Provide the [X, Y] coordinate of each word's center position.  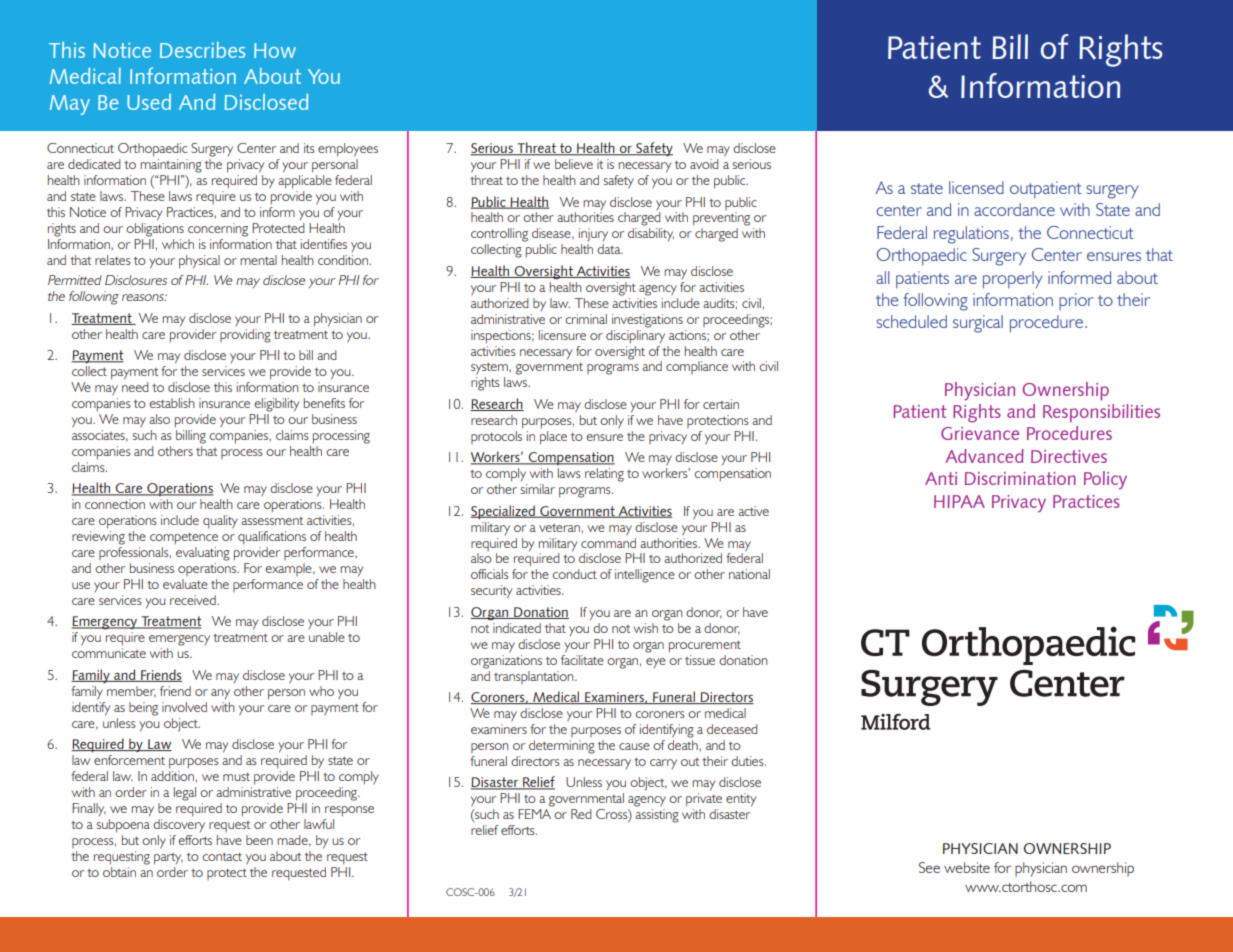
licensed [976, 187]
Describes [202, 50]
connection [115, 504]
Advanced [984, 456]
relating [604, 475]
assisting [657, 816]
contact [222, 857]
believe [574, 164]
